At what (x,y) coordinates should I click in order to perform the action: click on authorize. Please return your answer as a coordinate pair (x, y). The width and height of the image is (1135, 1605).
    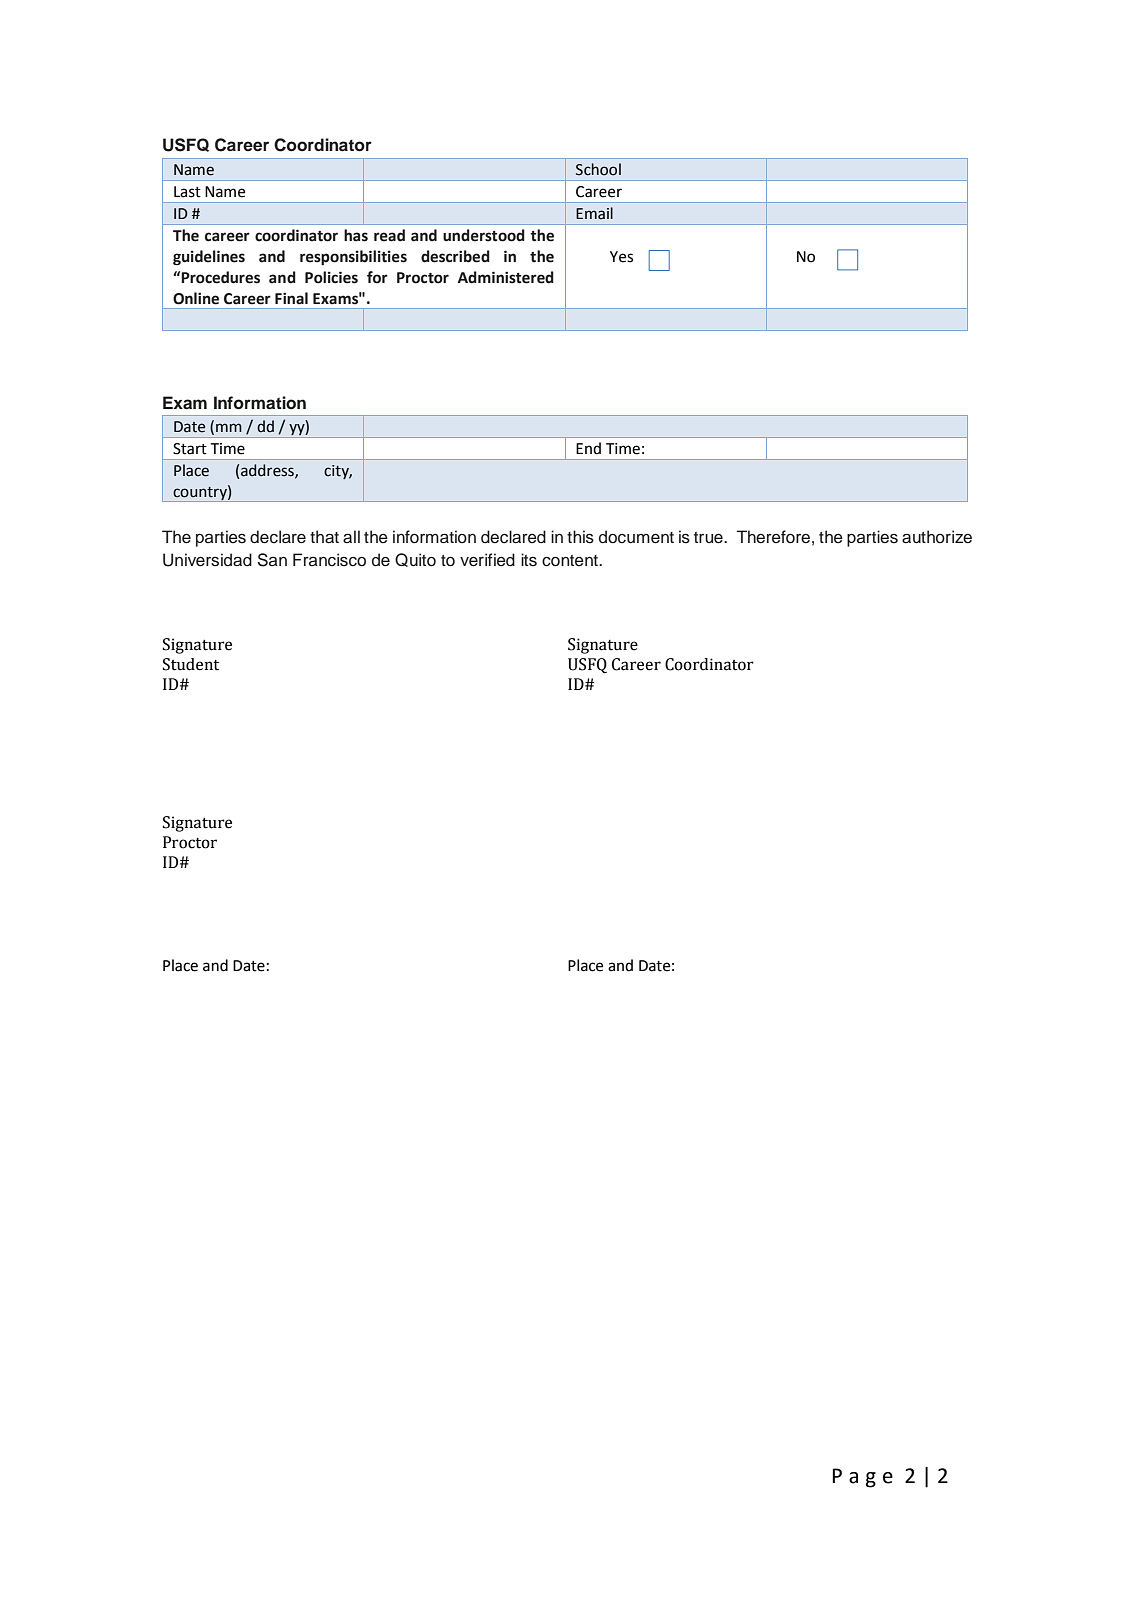
    Looking at the image, I should click on (937, 537).
